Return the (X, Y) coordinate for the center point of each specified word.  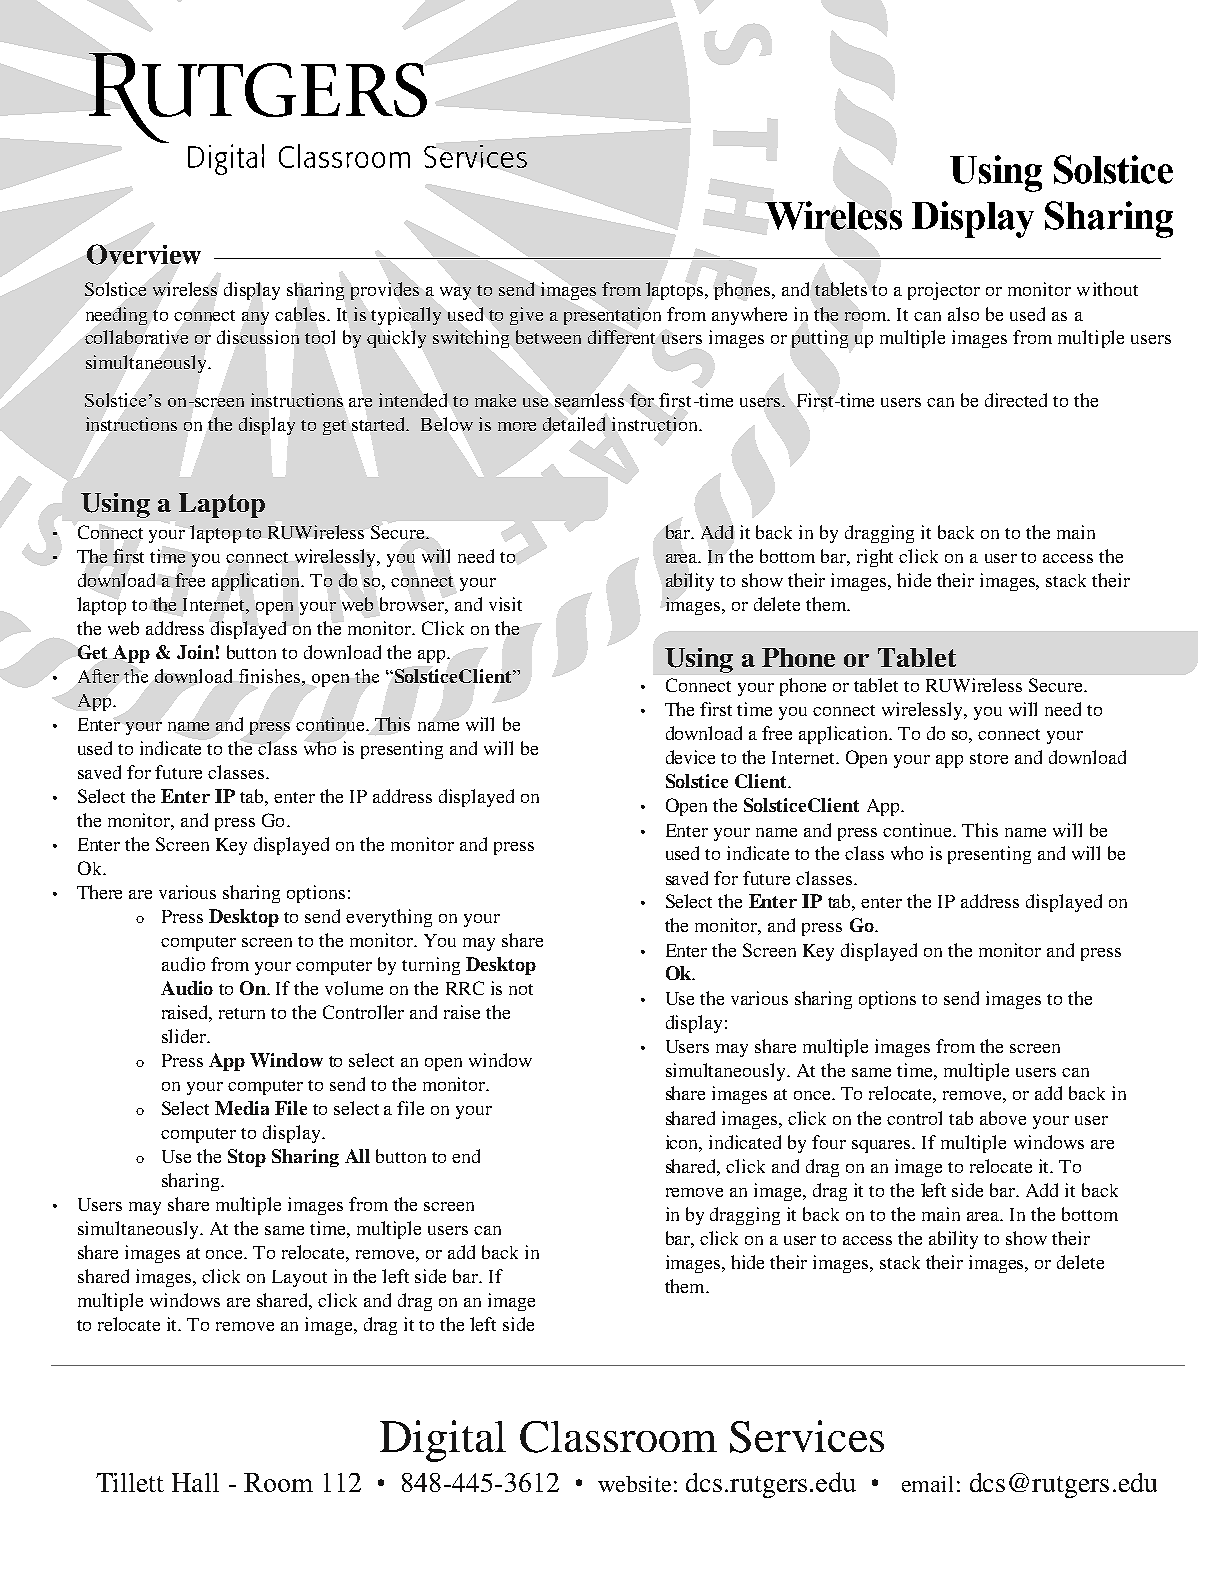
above (1003, 1118)
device (690, 757)
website (634, 1484)
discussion (258, 337)
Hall (195, 1482)
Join (195, 652)
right (875, 558)
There (99, 892)
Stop (247, 1158)
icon (684, 1143)
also (963, 314)
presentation (612, 316)
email (927, 1484)
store (989, 758)
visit (505, 604)
